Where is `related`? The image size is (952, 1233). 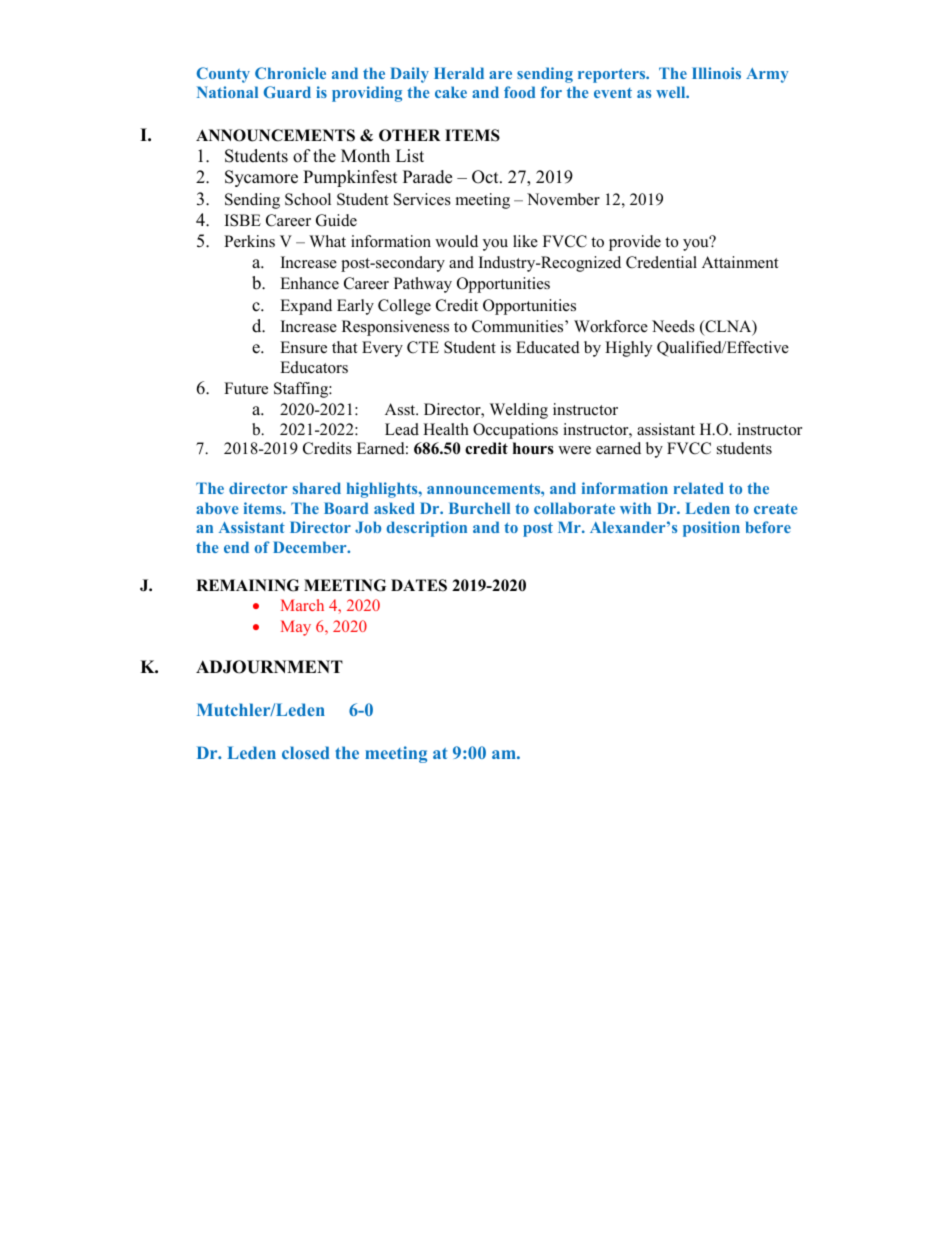 related is located at coordinates (699, 488).
